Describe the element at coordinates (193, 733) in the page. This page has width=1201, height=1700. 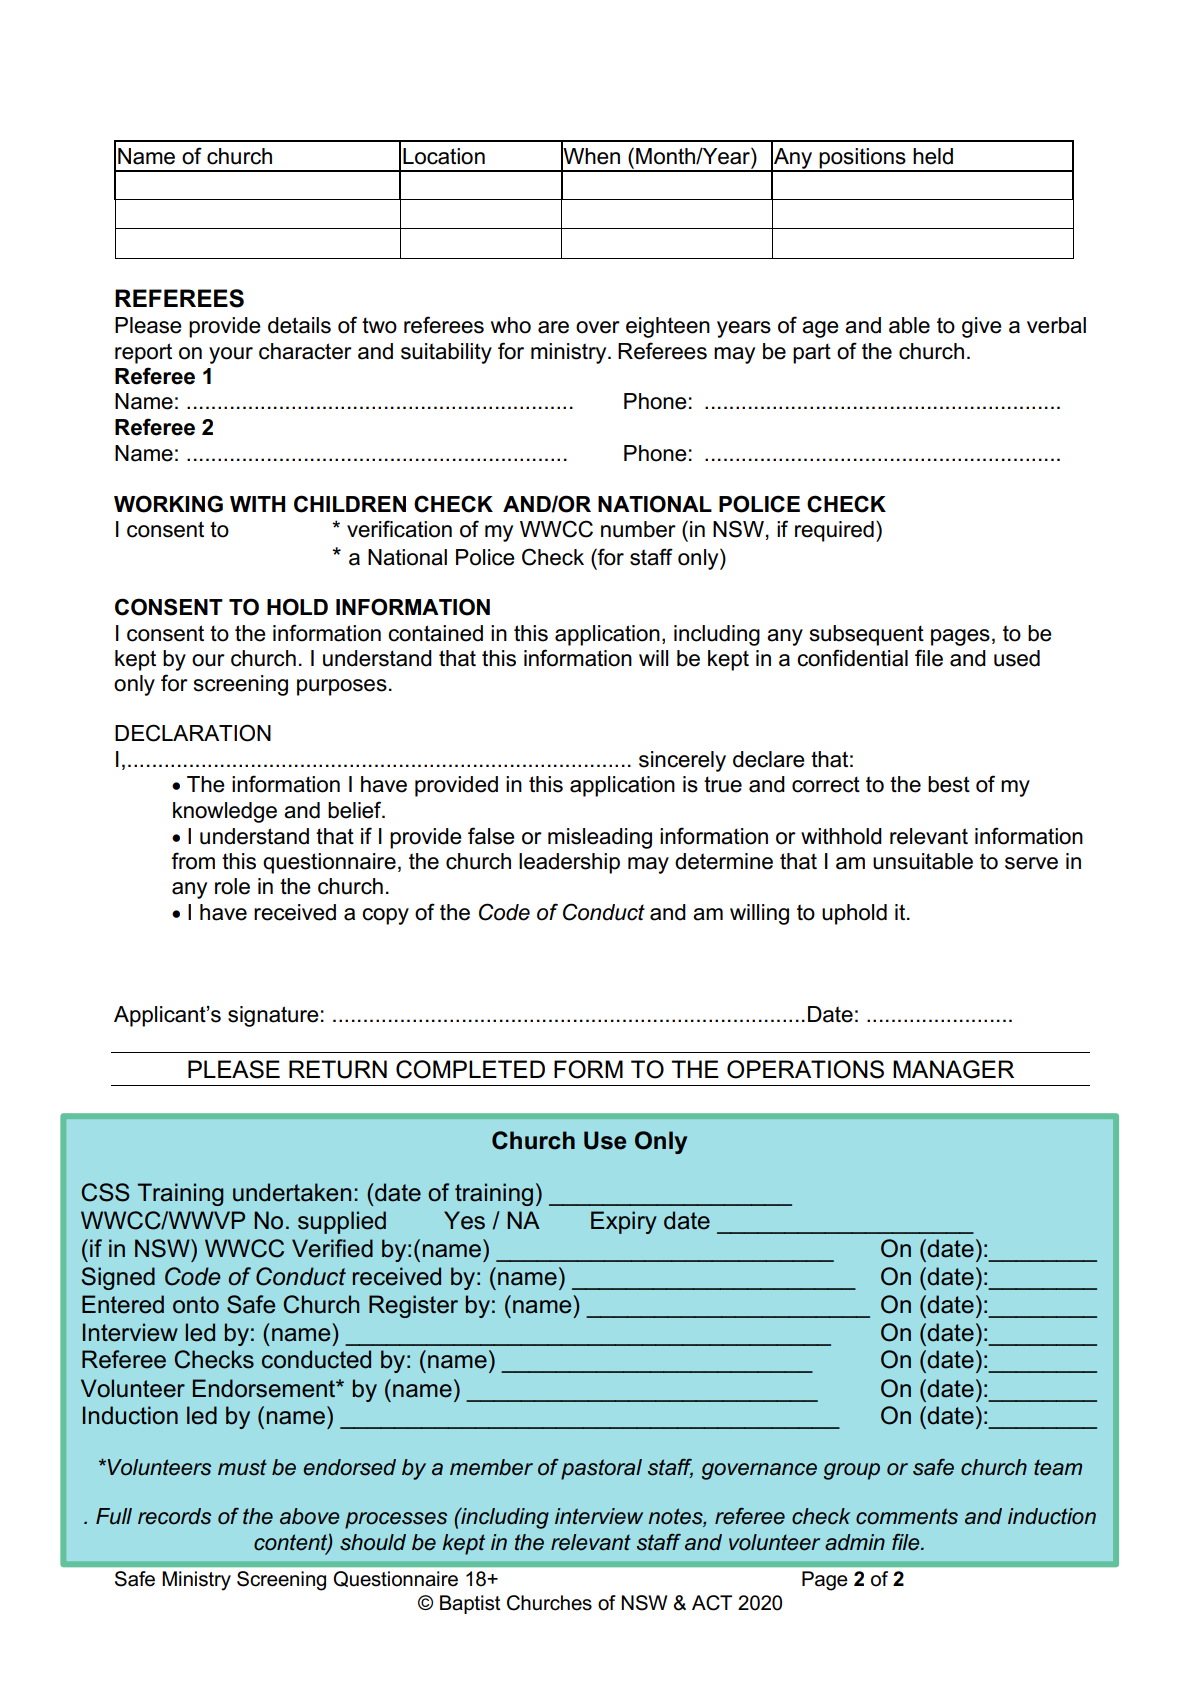
I see `DECLARATION` at that location.
